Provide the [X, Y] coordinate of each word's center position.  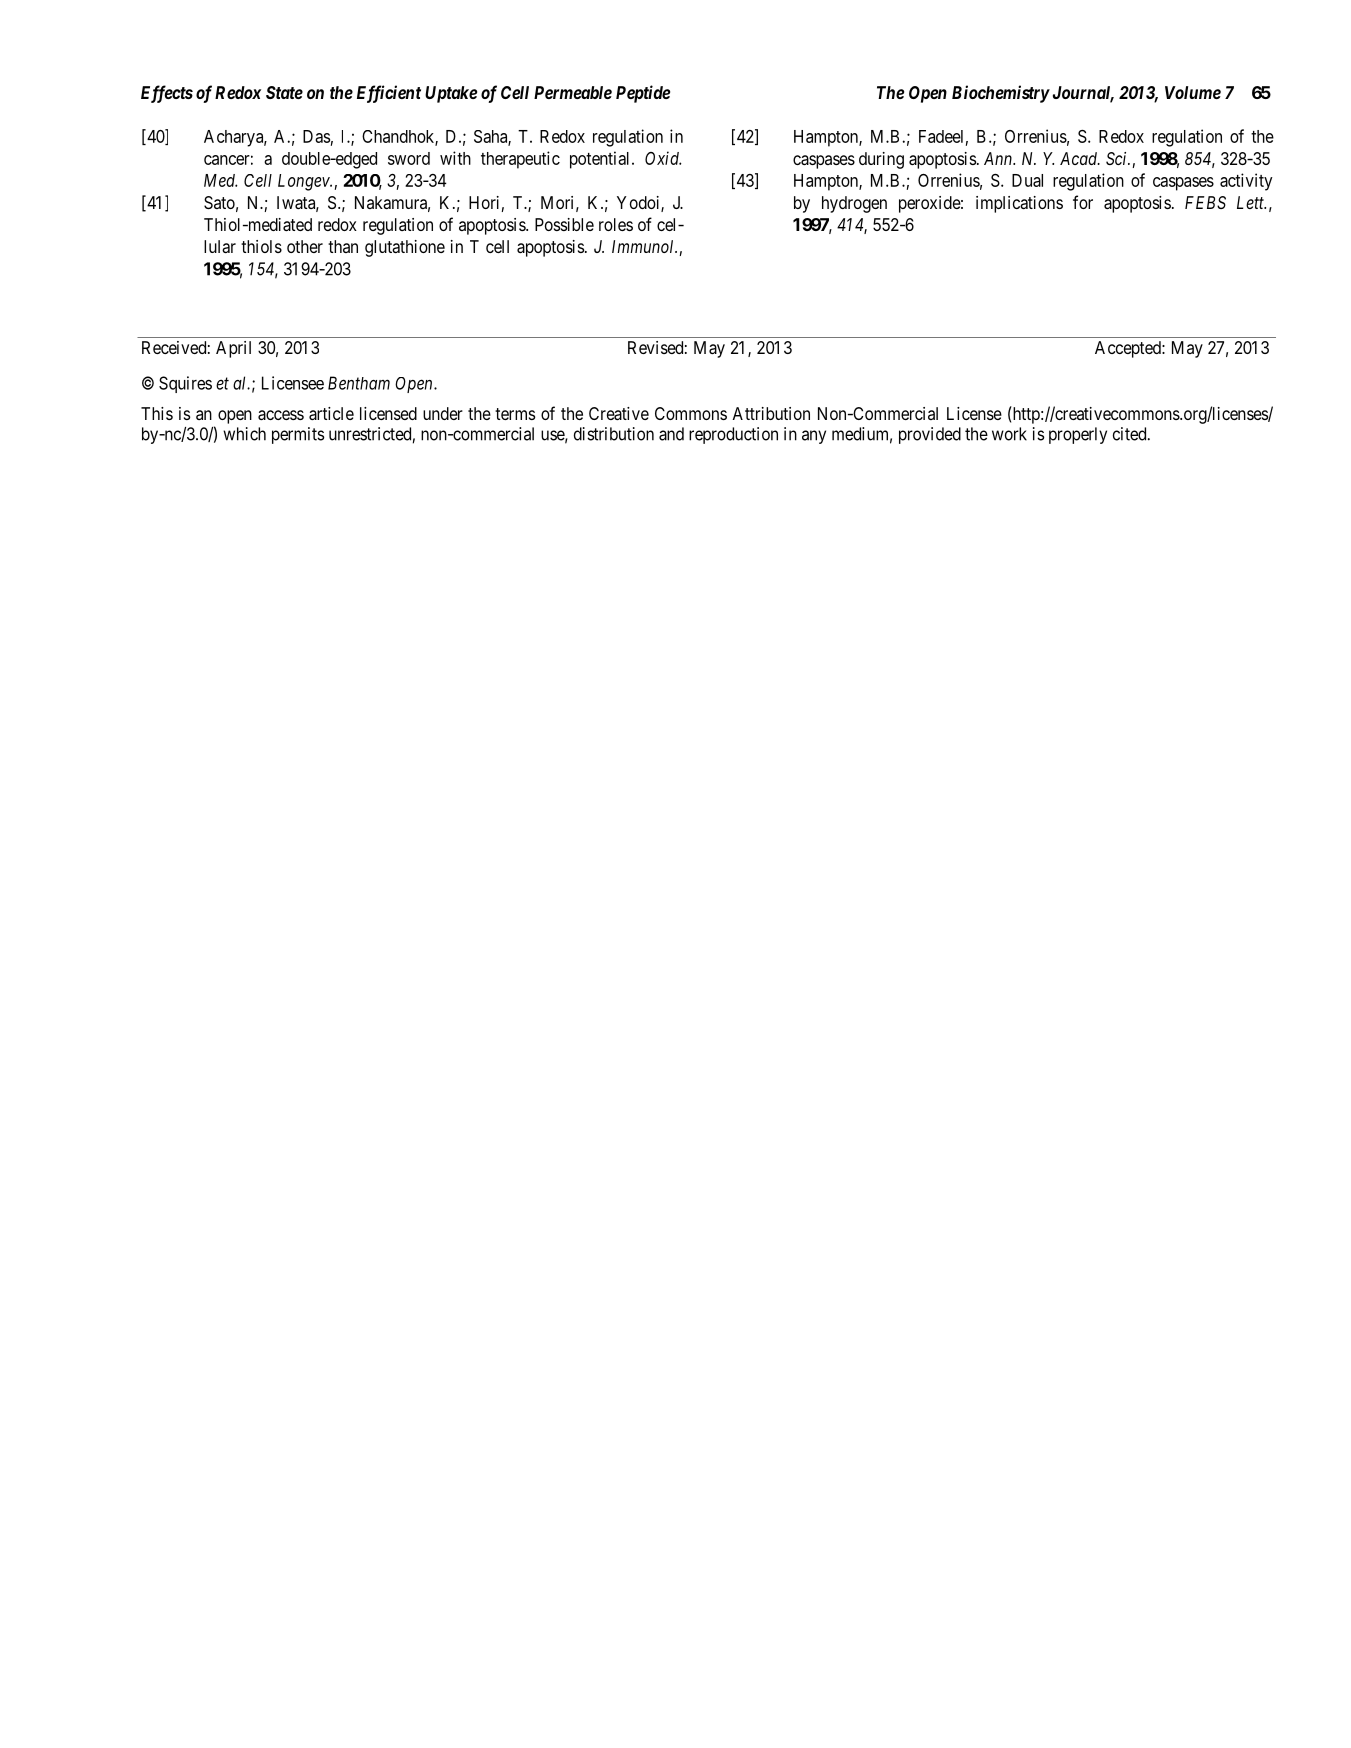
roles [616, 224]
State [284, 92]
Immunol [644, 246]
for [1083, 202]
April [233, 349]
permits [298, 435]
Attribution [771, 413]
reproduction [733, 435]
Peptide [643, 94]
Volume [1193, 92]
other [305, 246]
